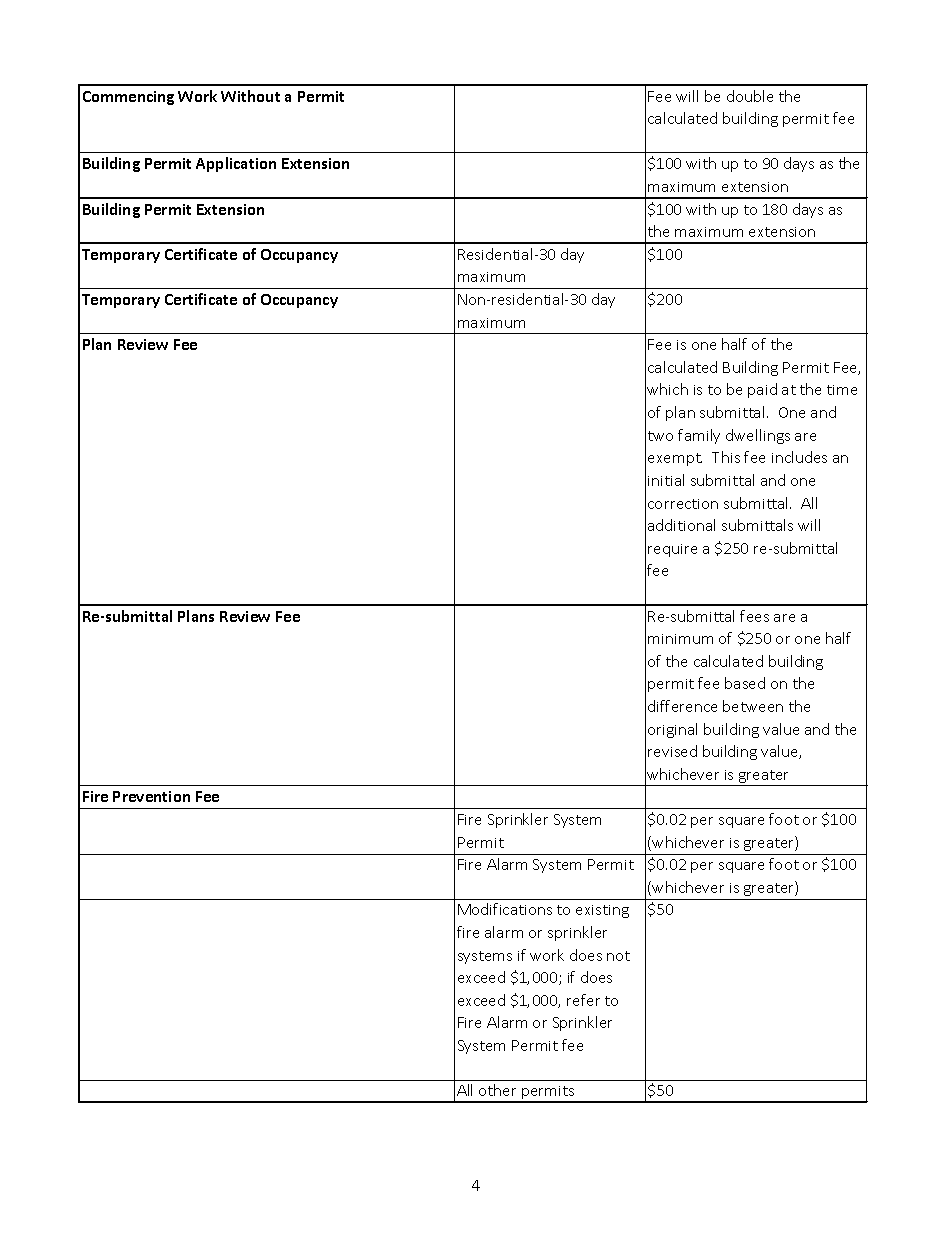 The width and height of the screenshot is (952, 1233). What do you see at coordinates (128, 98) in the screenshot?
I see `Commencing` at bounding box center [128, 98].
